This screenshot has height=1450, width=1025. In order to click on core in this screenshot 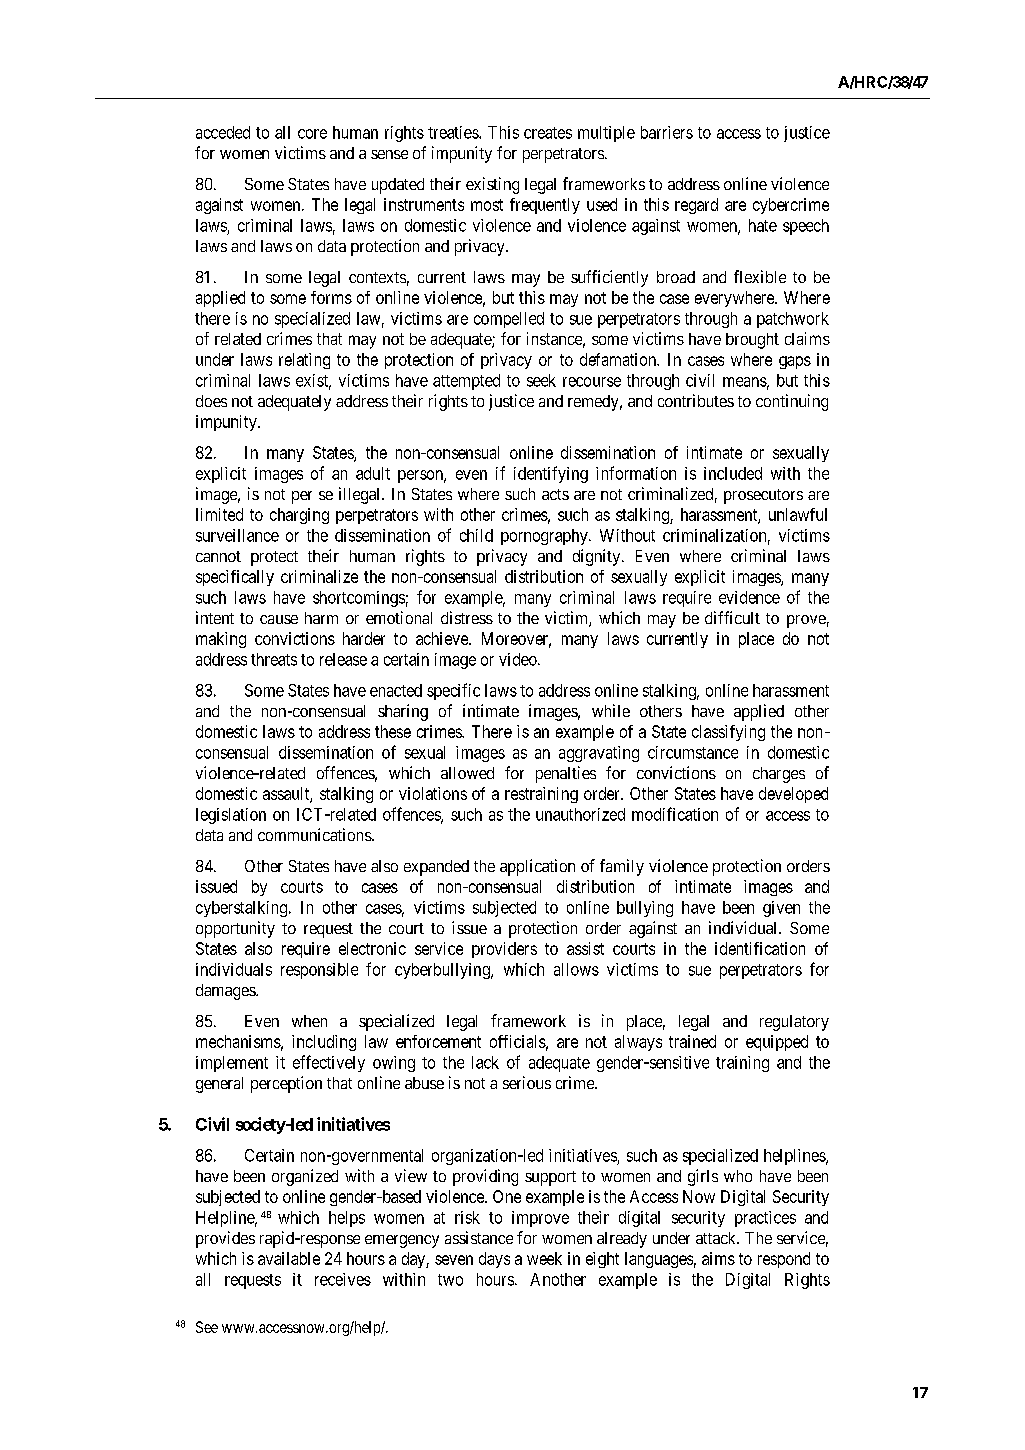, I will do `click(312, 134)`.
